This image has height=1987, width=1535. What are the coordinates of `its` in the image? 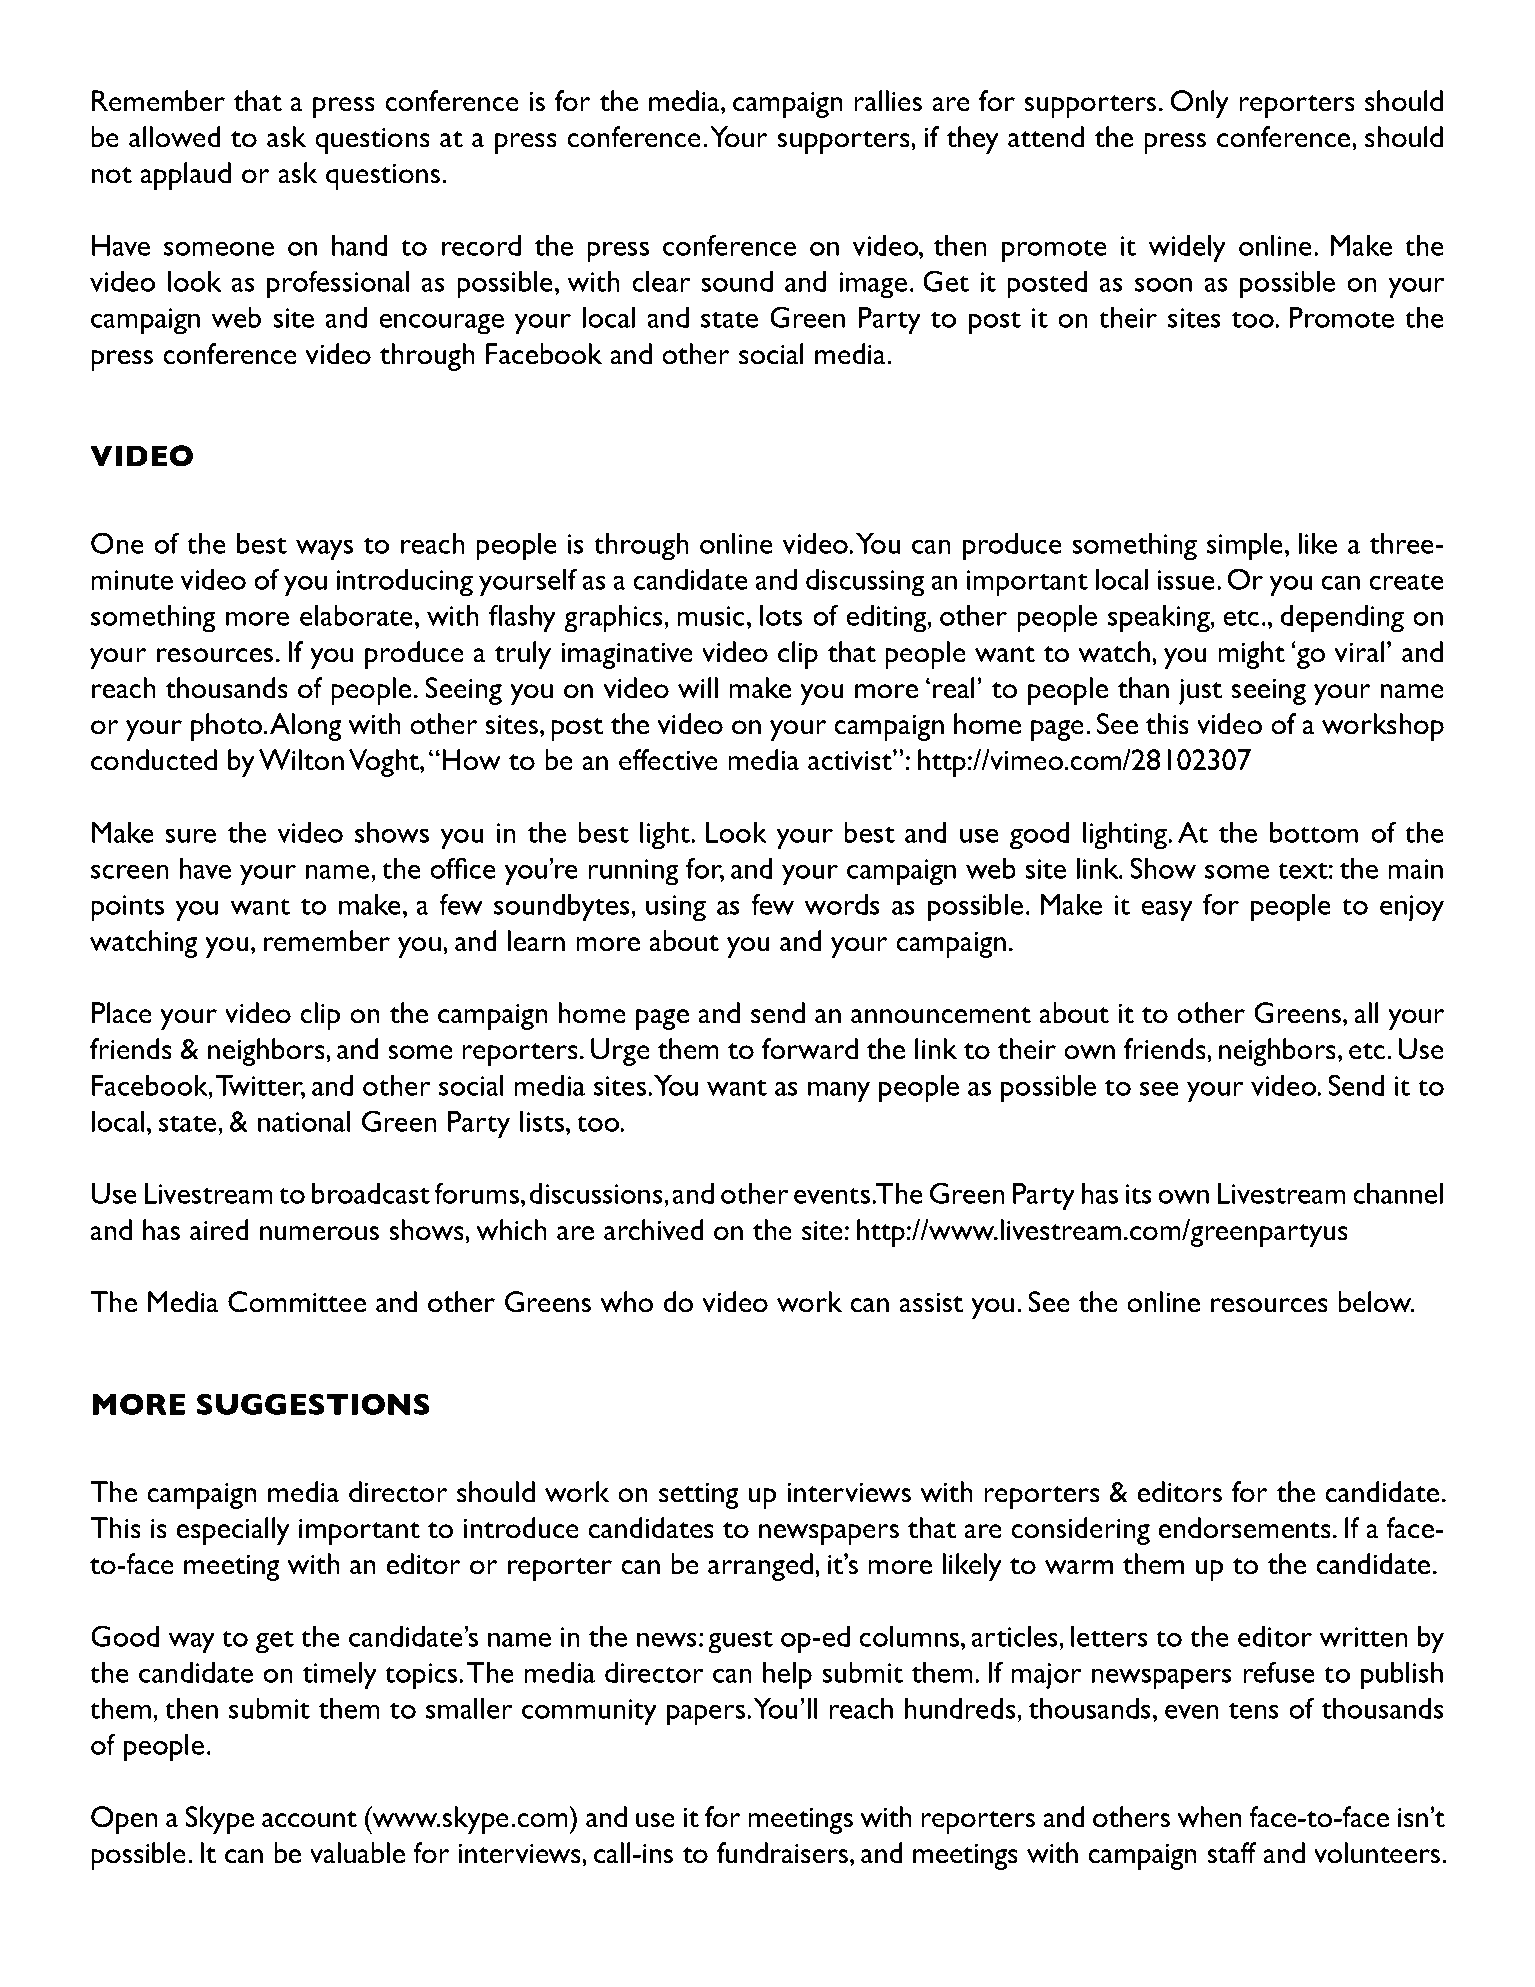 It's located at (1139, 1194).
